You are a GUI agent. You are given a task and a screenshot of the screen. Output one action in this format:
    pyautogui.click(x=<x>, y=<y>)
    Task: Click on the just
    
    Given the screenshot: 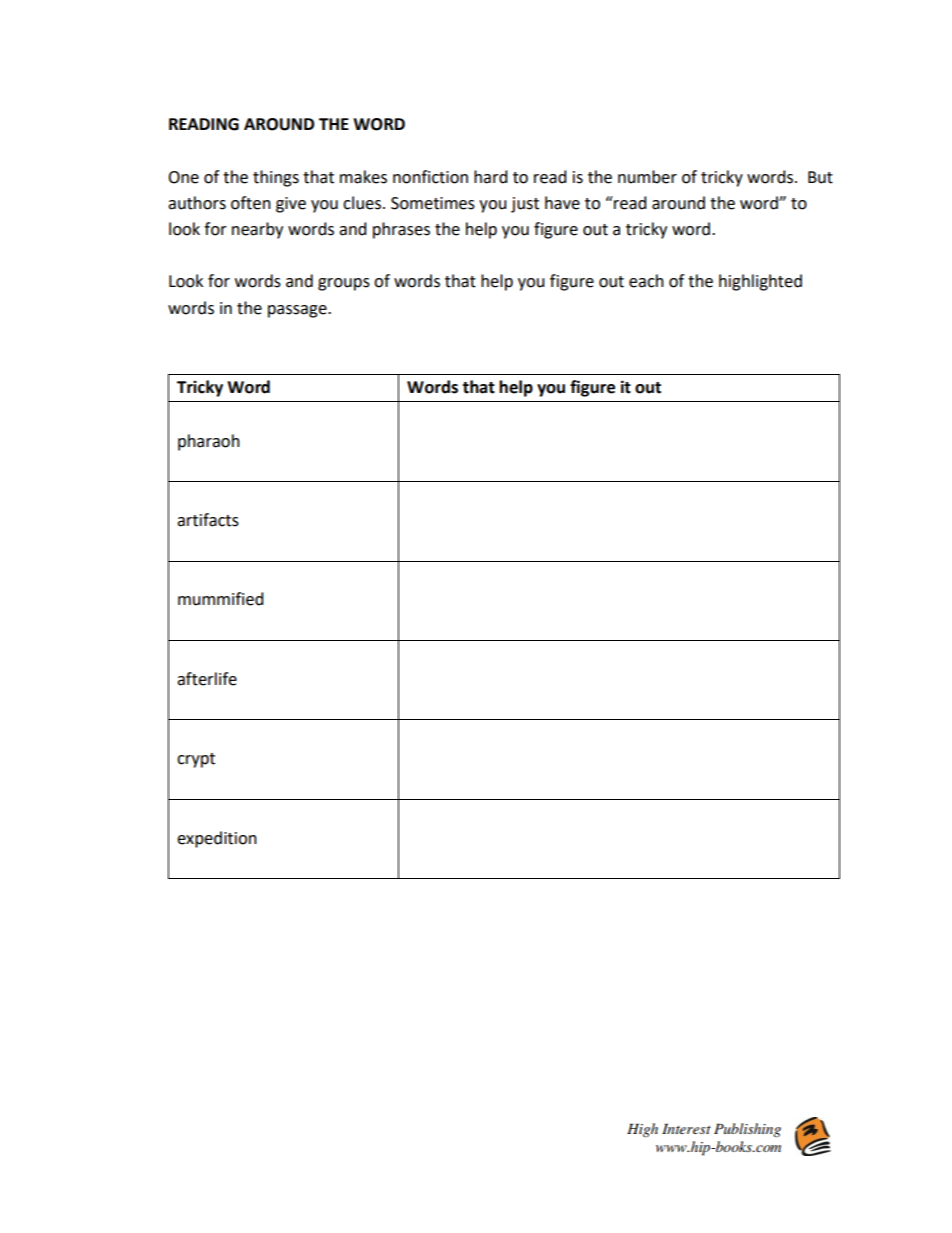 What is the action you would take?
    pyautogui.click(x=525, y=205)
